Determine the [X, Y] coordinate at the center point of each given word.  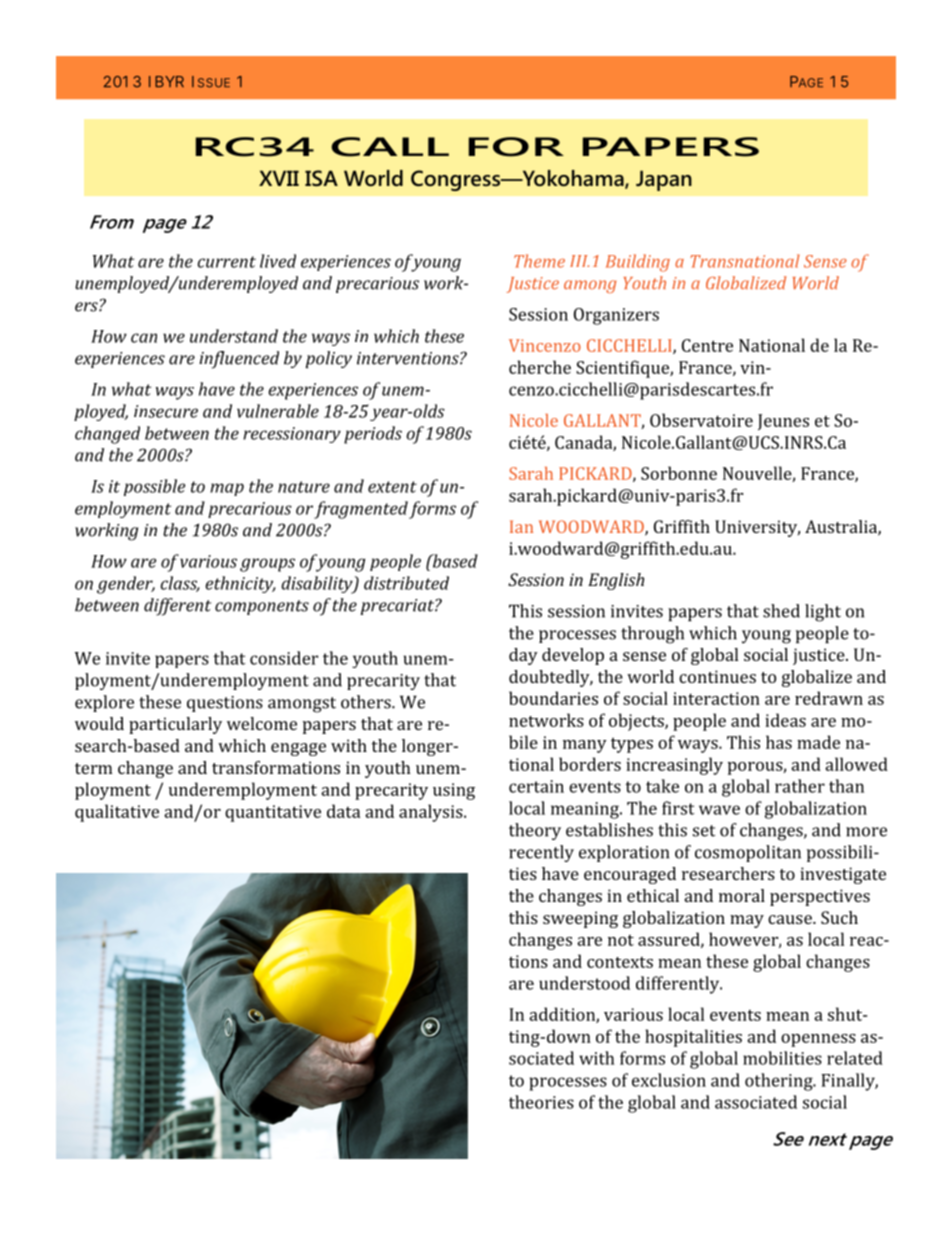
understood [584, 983]
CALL [390, 147]
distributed [406, 583]
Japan [664, 180]
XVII [279, 178]
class [180, 584]
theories [541, 1102]
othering [780, 1082]
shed [781, 611]
